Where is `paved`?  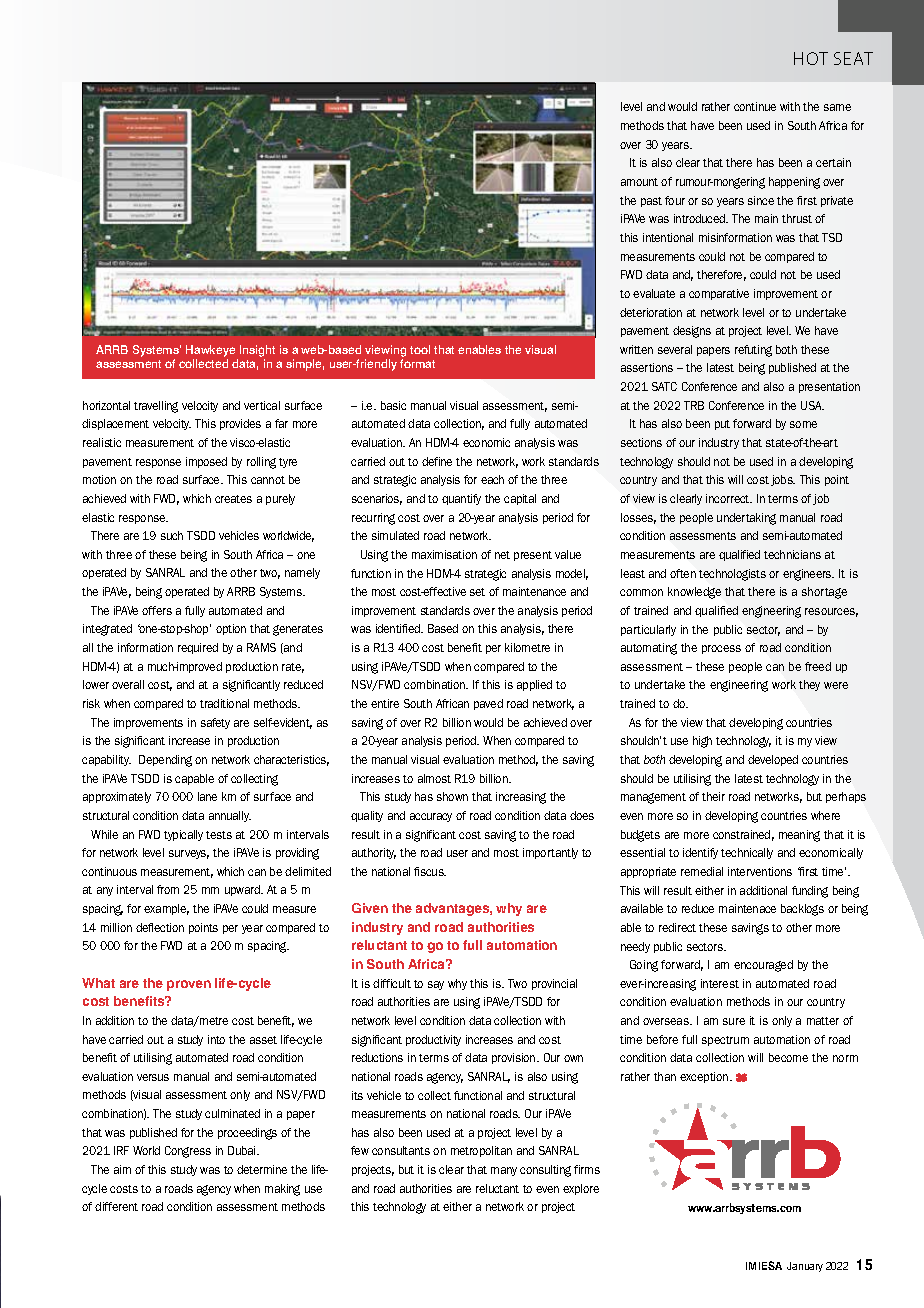
paved is located at coordinates (488, 704).
